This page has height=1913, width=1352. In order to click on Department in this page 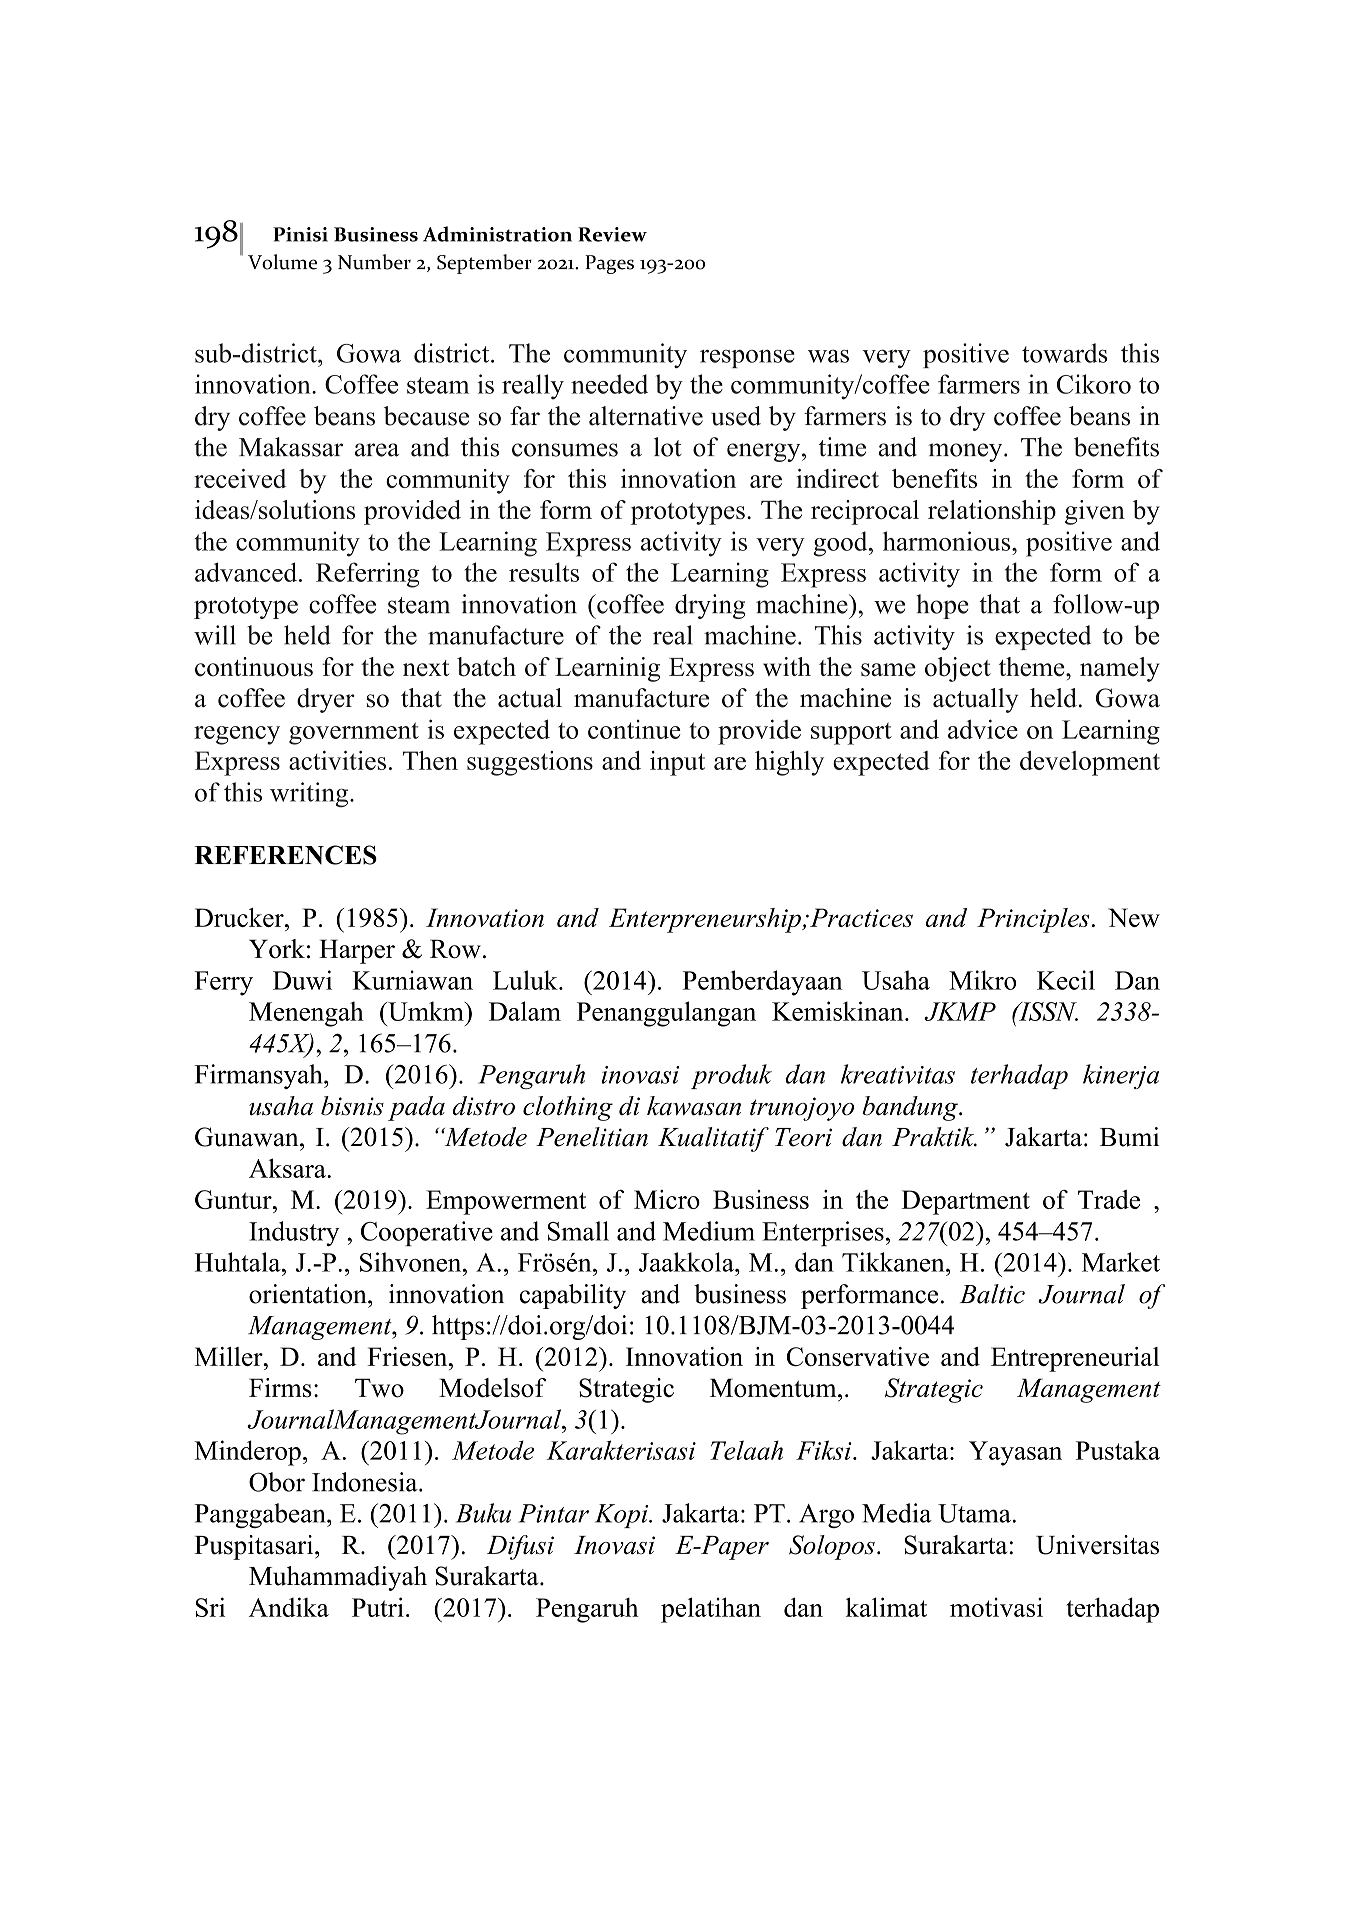, I will do `click(965, 1202)`.
